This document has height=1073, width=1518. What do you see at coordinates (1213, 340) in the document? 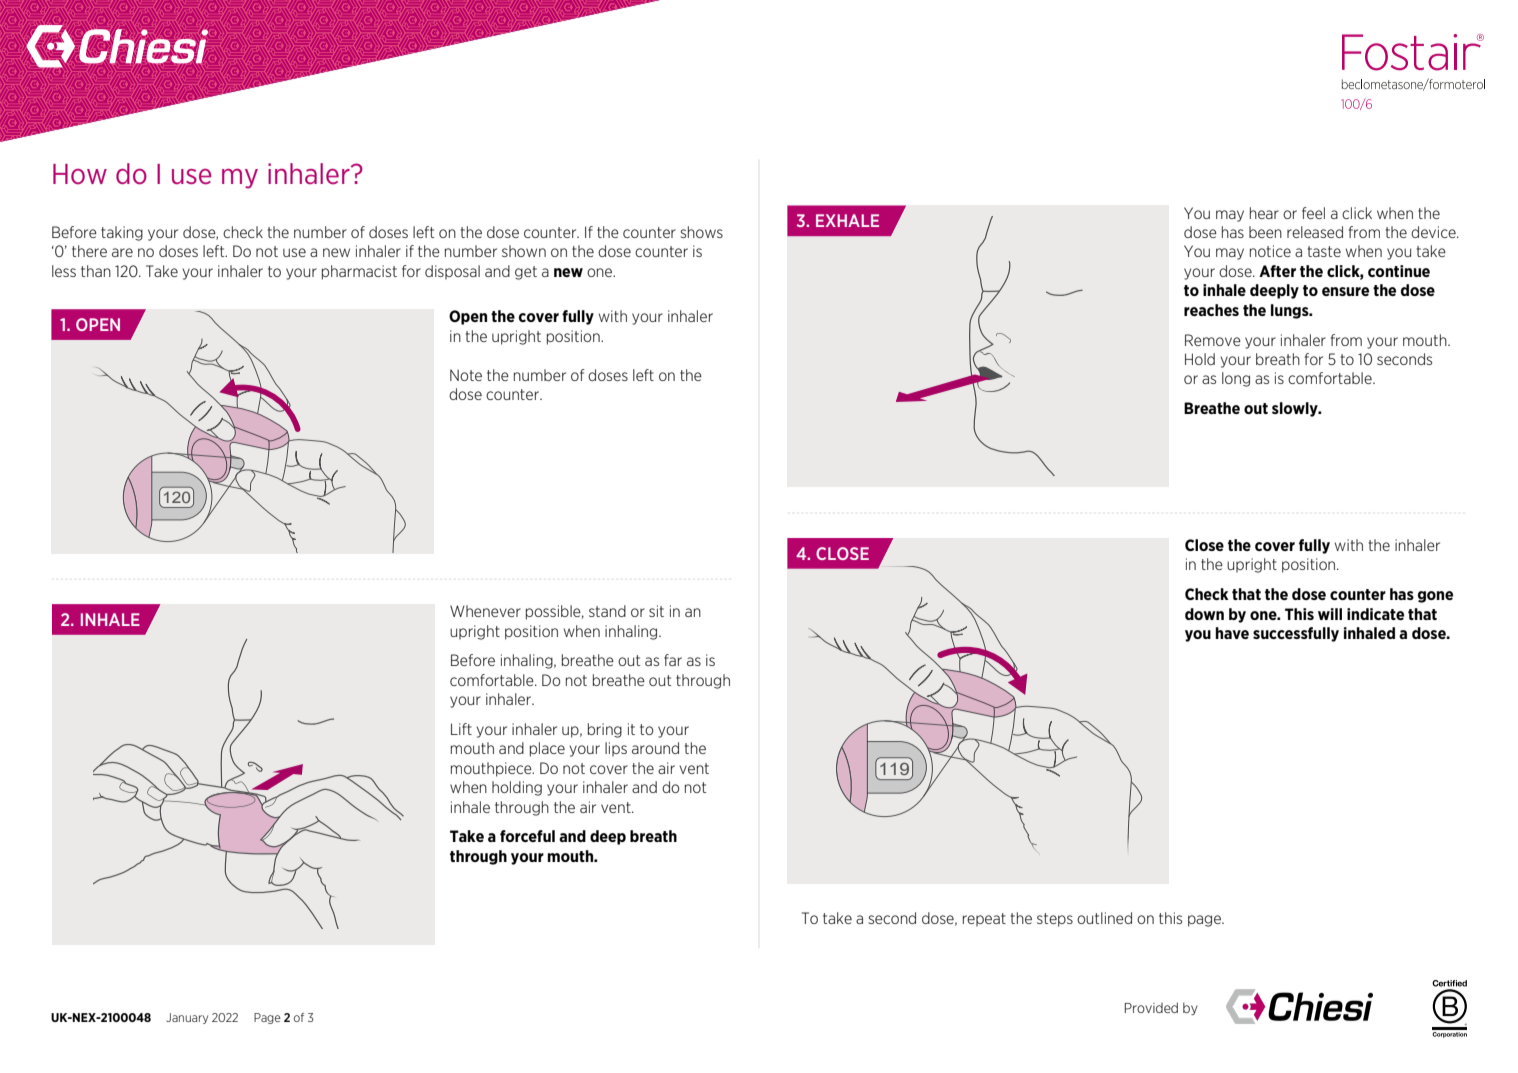
I see `Remove` at bounding box center [1213, 340].
